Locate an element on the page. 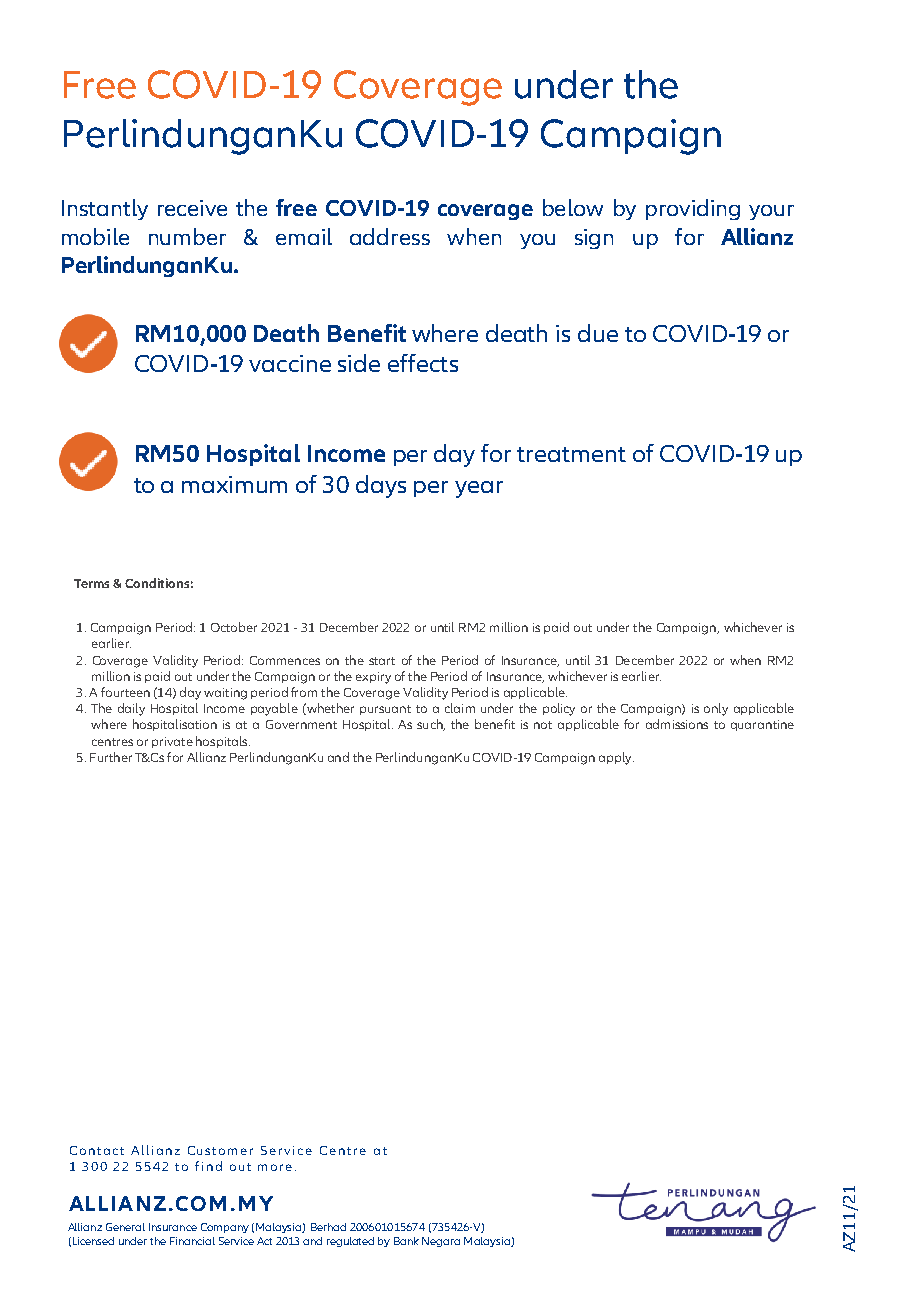 The width and height of the page is (911, 1316). address is located at coordinates (390, 236).
